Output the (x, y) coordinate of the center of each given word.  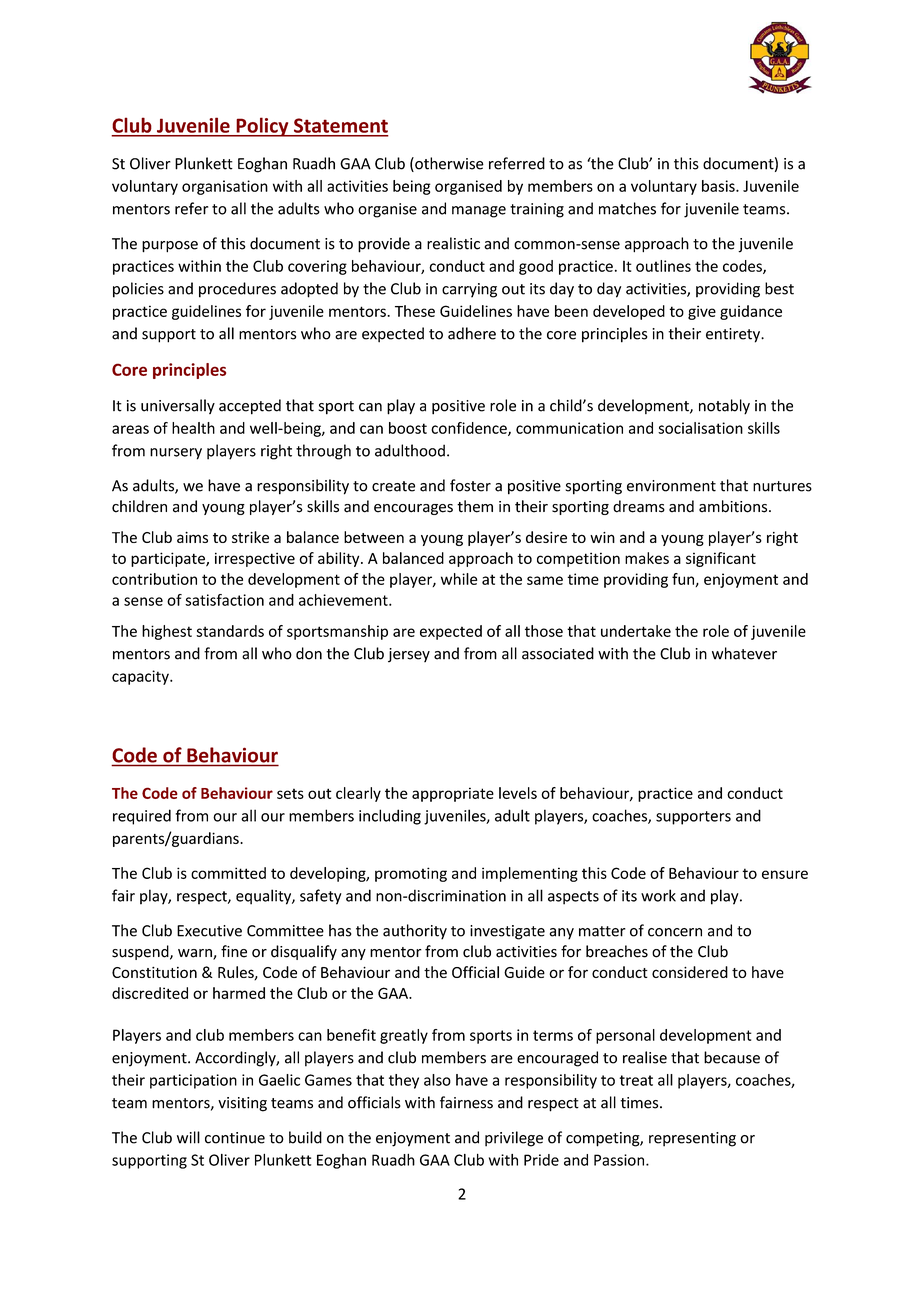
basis (719, 186)
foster (470, 485)
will (188, 1137)
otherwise (448, 164)
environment (671, 486)
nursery (176, 454)
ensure (785, 874)
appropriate (453, 794)
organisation (225, 187)
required (142, 817)
